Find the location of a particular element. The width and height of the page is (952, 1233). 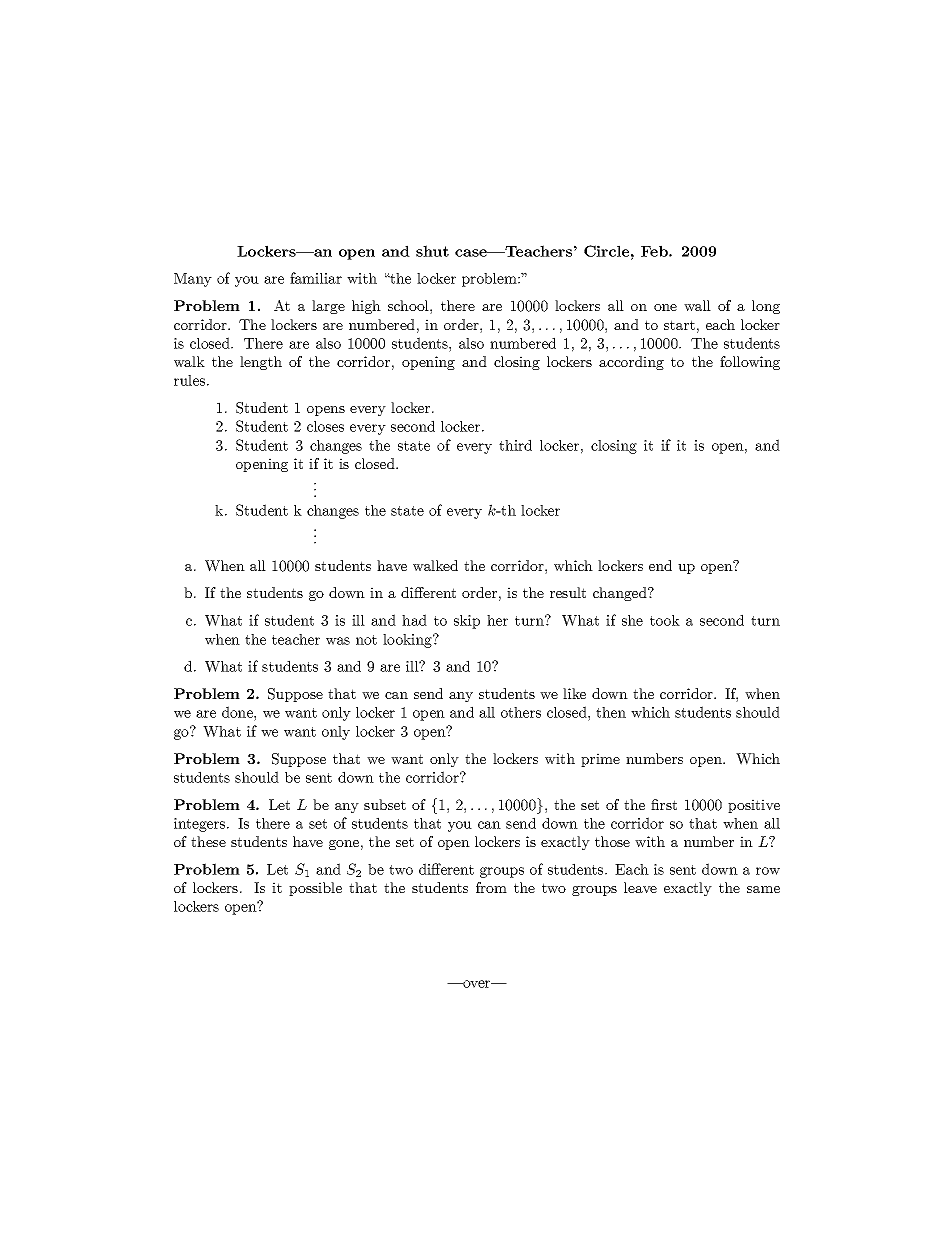

leave is located at coordinates (640, 887).
